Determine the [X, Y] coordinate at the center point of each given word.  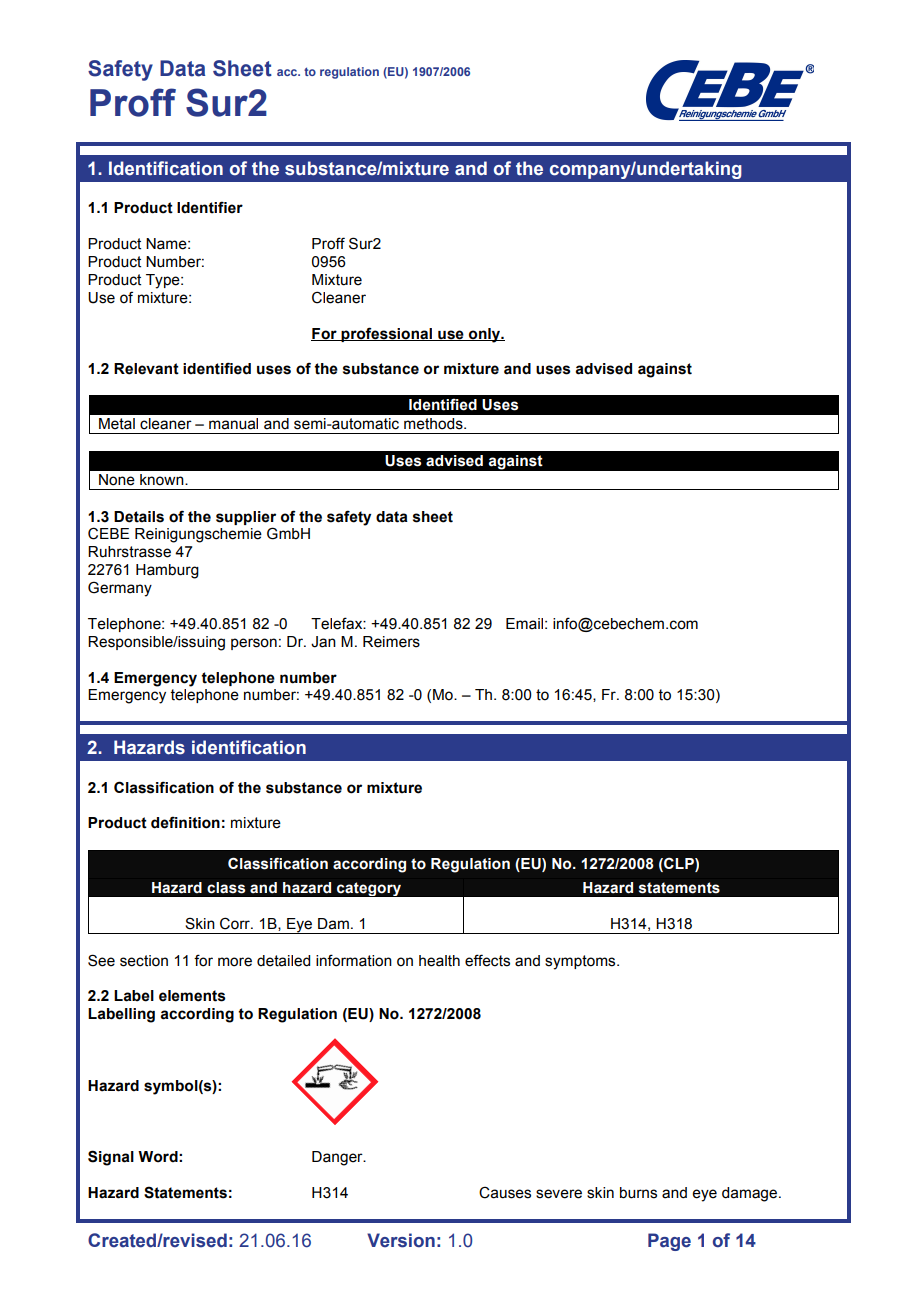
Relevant [146, 369]
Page [669, 1242]
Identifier [210, 207]
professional [387, 334]
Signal [111, 1158]
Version [401, 1240]
